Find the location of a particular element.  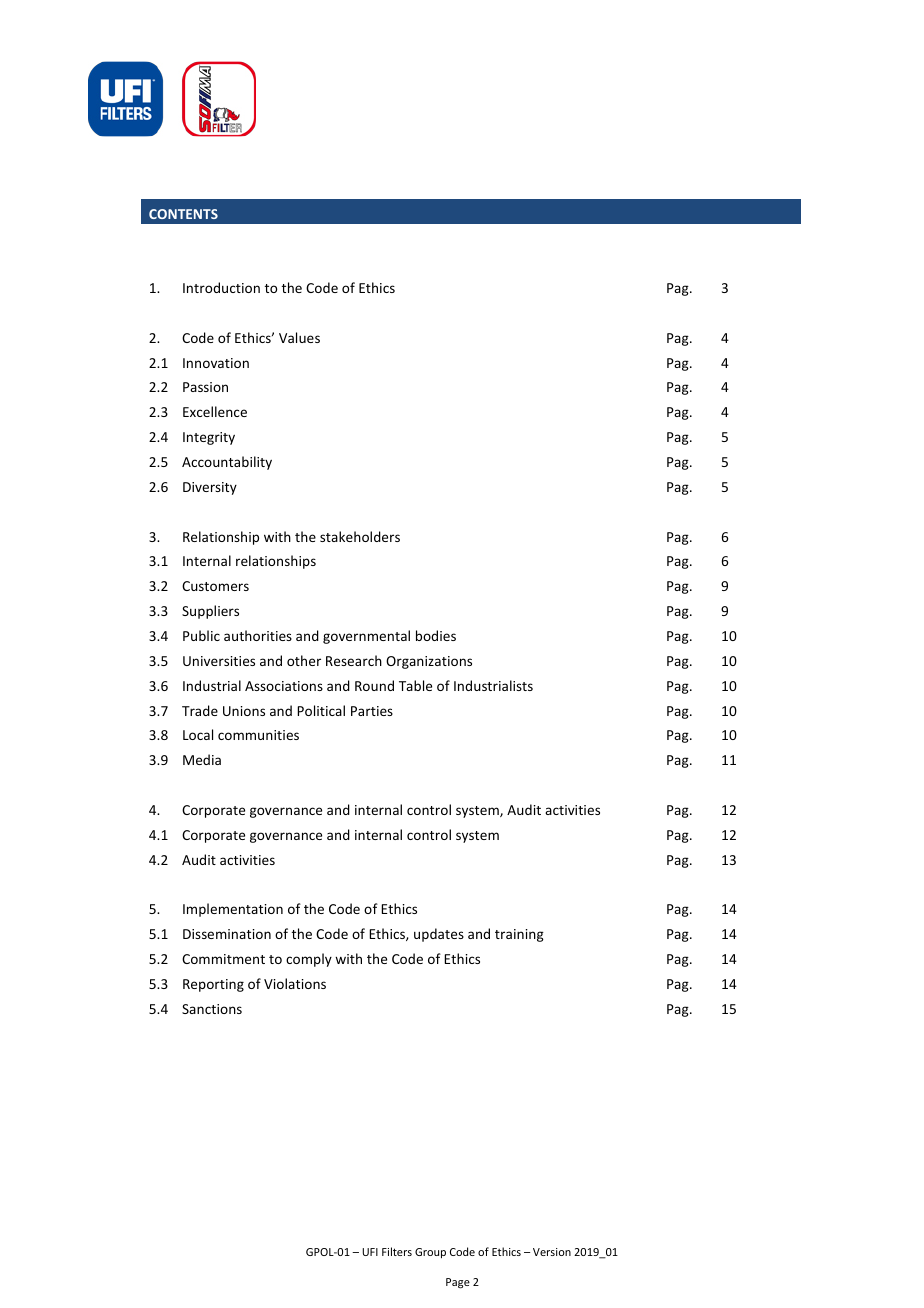

Organizations is located at coordinates (429, 662).
